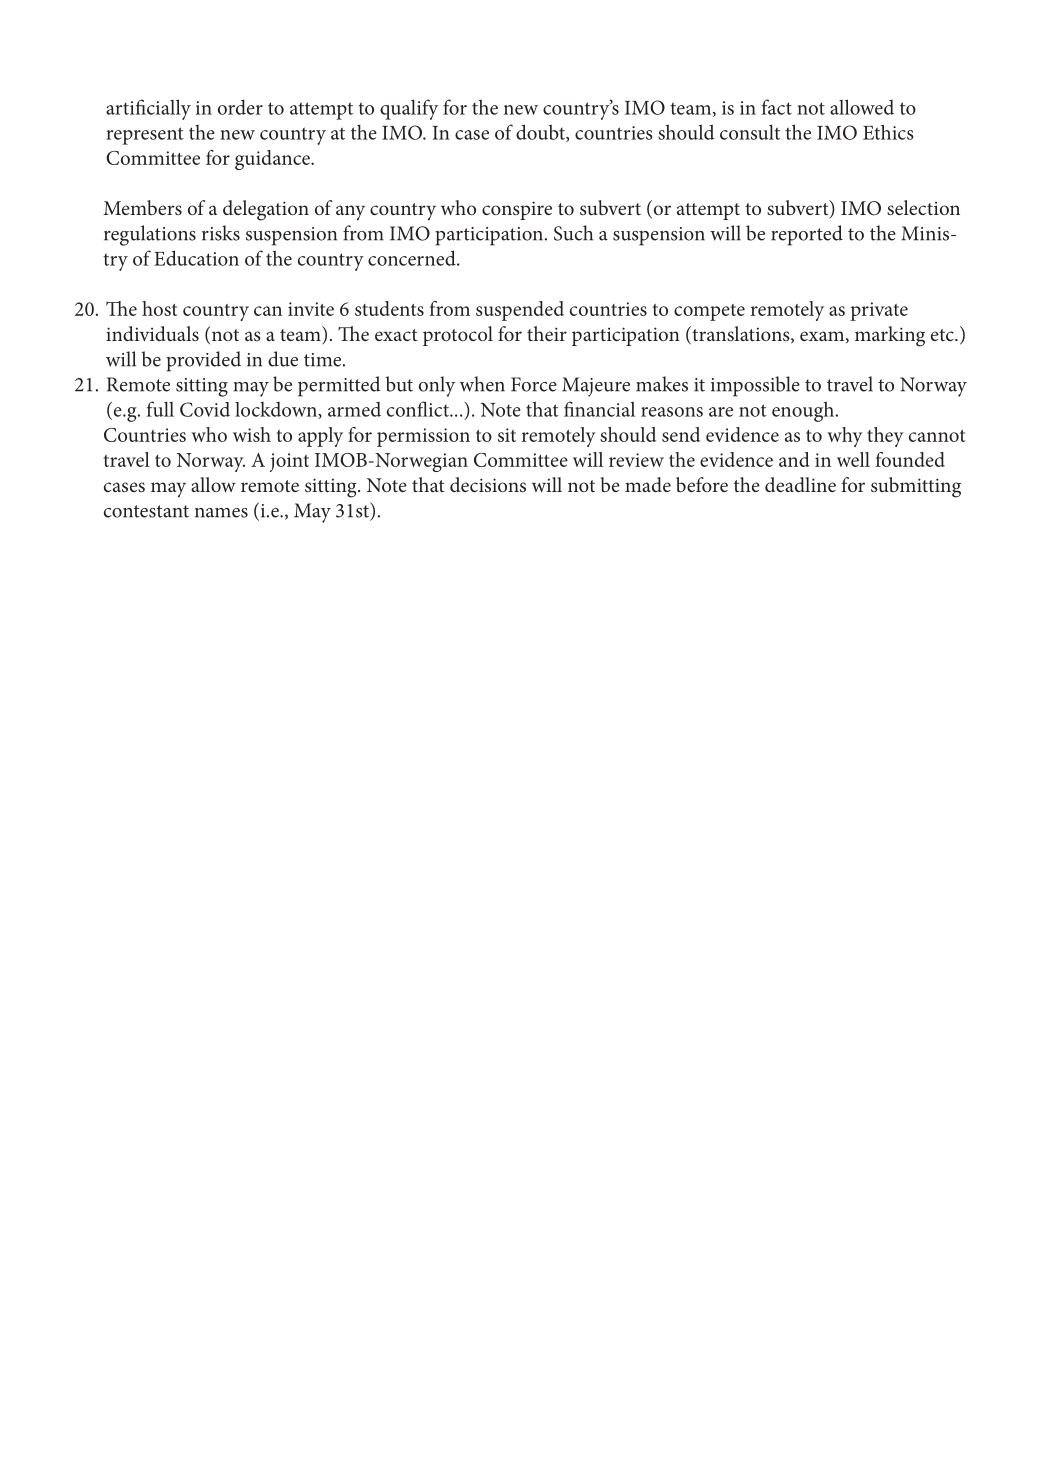 Image resolution: width=1041 pixels, height=1472 pixels. What do you see at coordinates (266, 210) in the document?
I see `delegation` at bounding box center [266, 210].
